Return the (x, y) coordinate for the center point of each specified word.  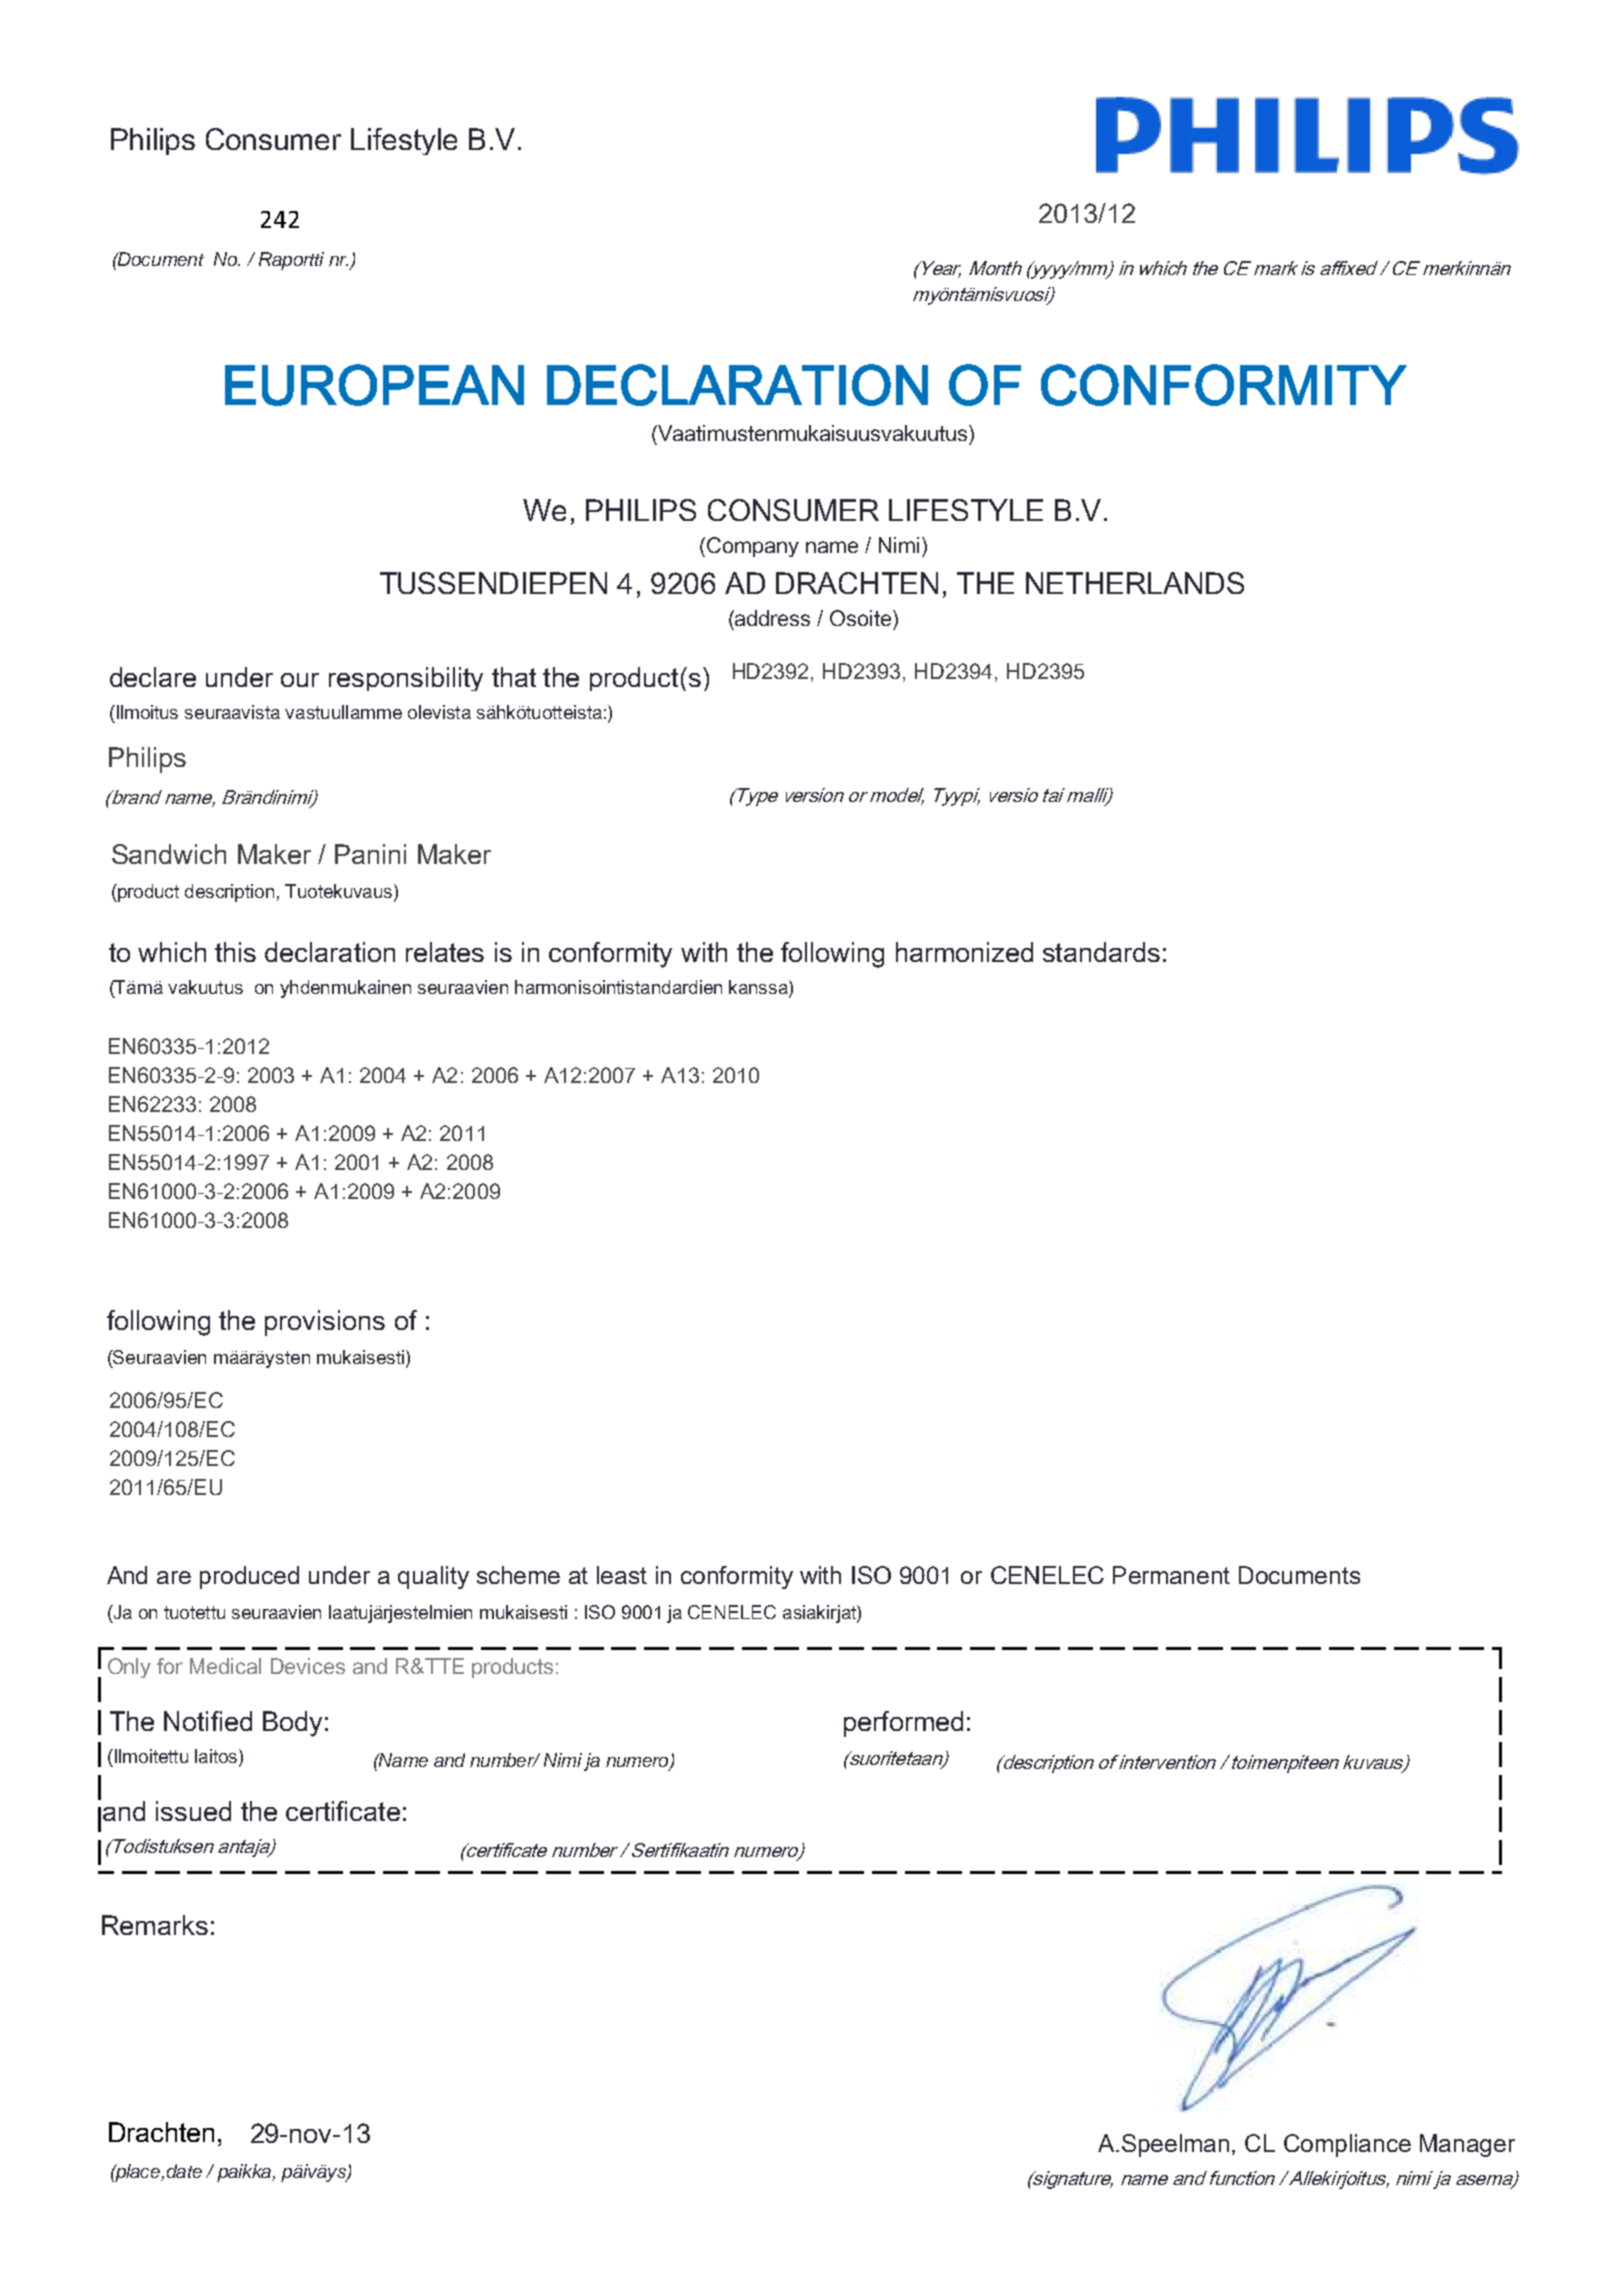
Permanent (1171, 1575)
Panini (370, 854)
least (622, 1575)
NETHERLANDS (1135, 583)
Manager (1467, 2145)
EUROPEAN (374, 385)
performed (903, 1724)
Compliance (1347, 2145)
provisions (325, 1323)
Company (753, 547)
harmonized (964, 952)
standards (1101, 952)
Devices (308, 1666)
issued (193, 1811)
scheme (518, 1575)
